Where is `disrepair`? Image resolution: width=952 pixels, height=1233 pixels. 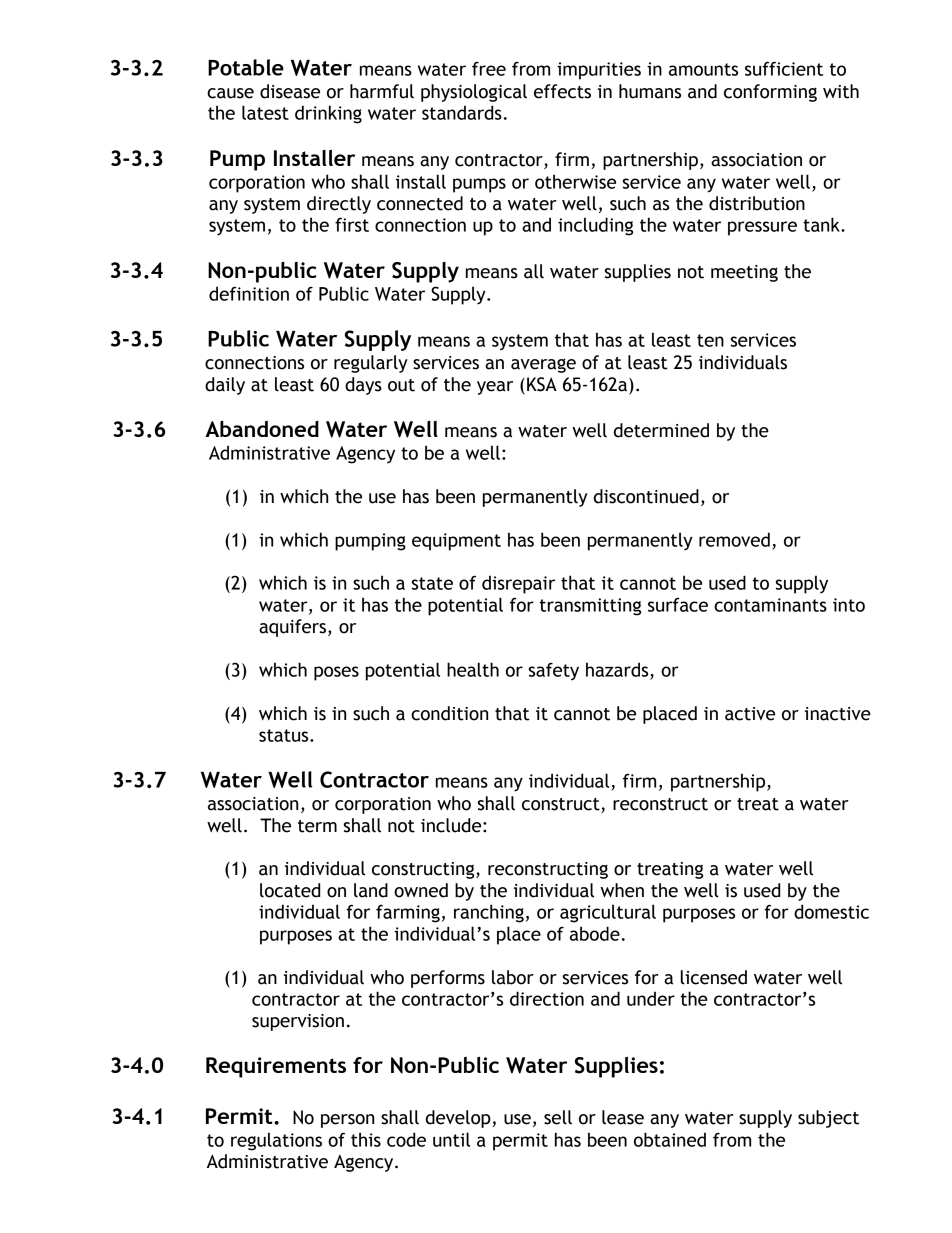
disrepair is located at coordinates (518, 584).
